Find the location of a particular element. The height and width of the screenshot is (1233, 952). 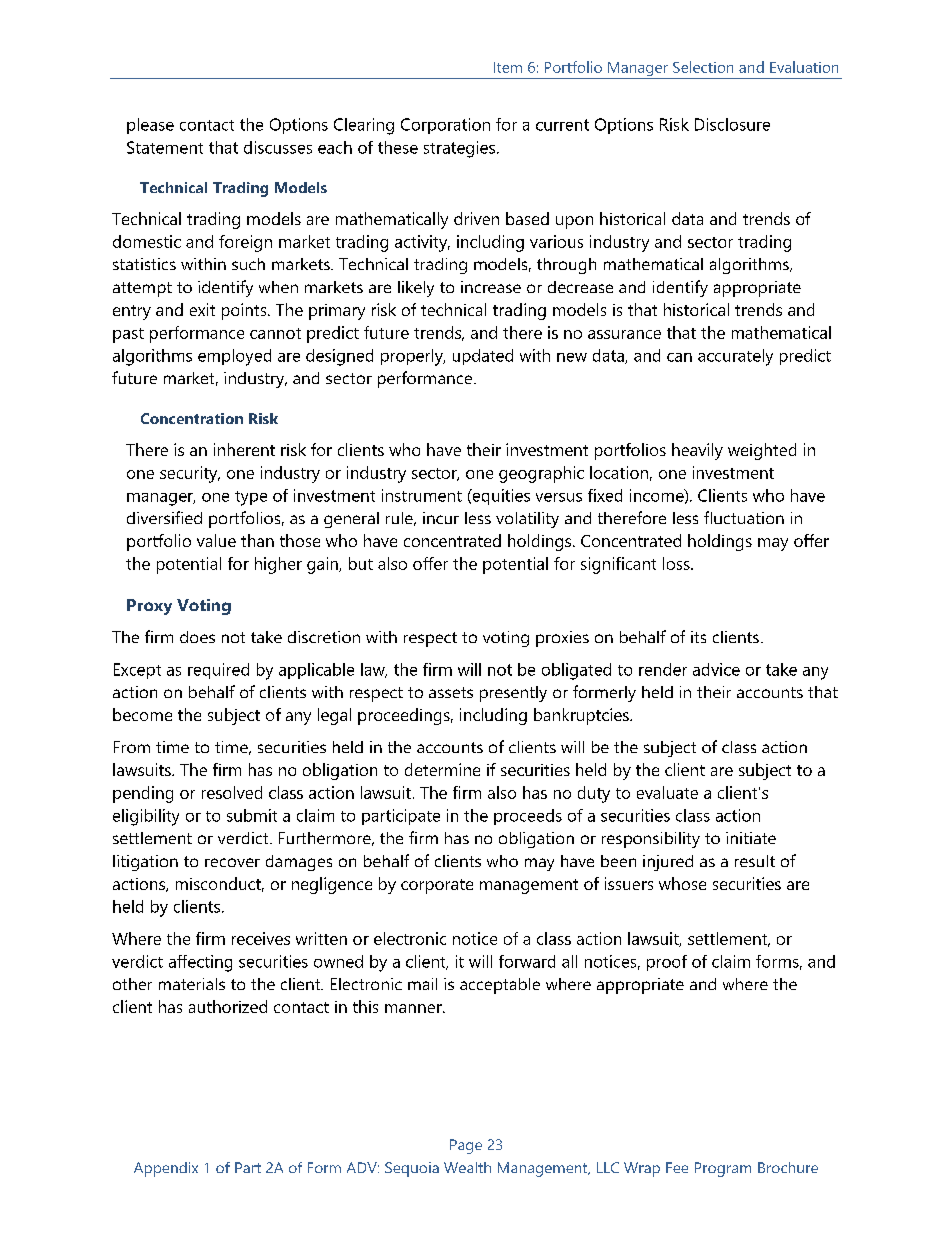

please is located at coordinates (150, 126).
